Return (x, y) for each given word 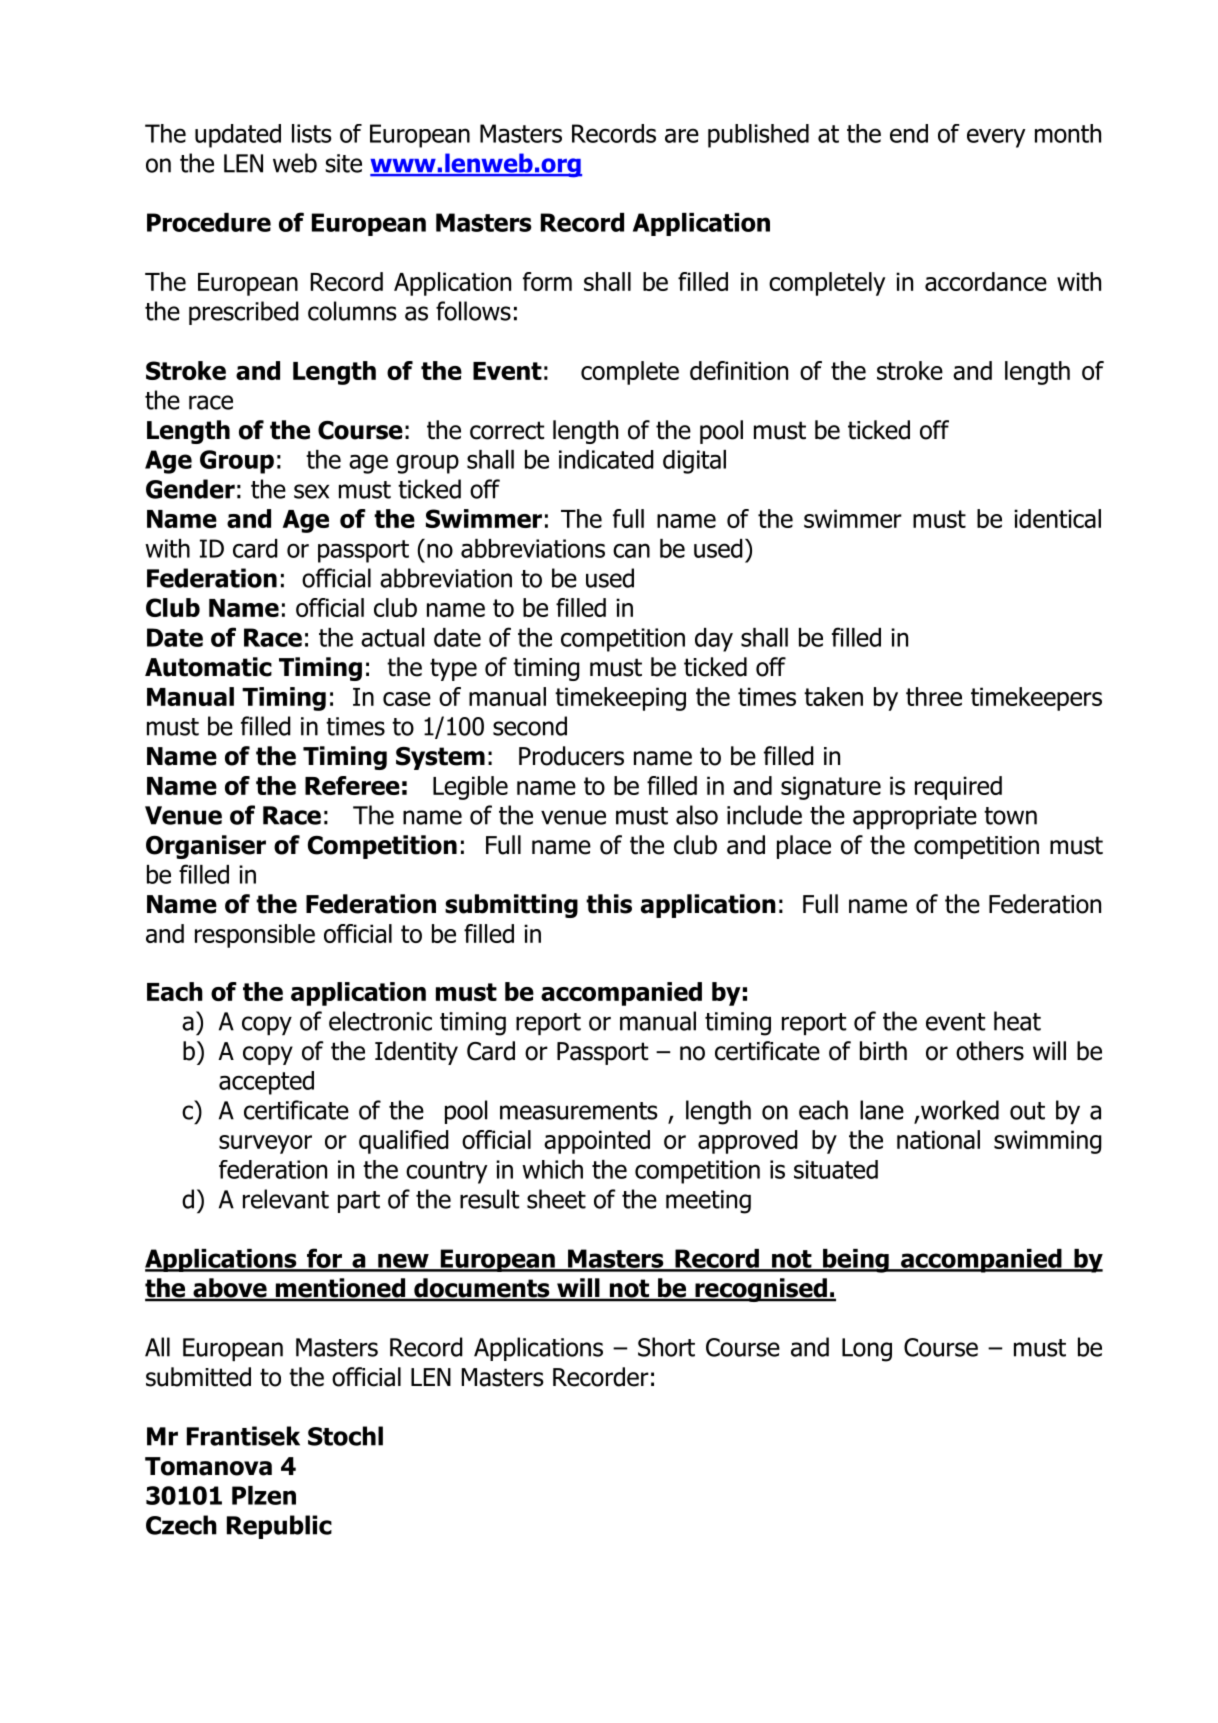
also (697, 815)
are (682, 135)
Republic (279, 1527)
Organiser (206, 847)
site (343, 163)
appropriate (915, 817)
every (996, 138)
